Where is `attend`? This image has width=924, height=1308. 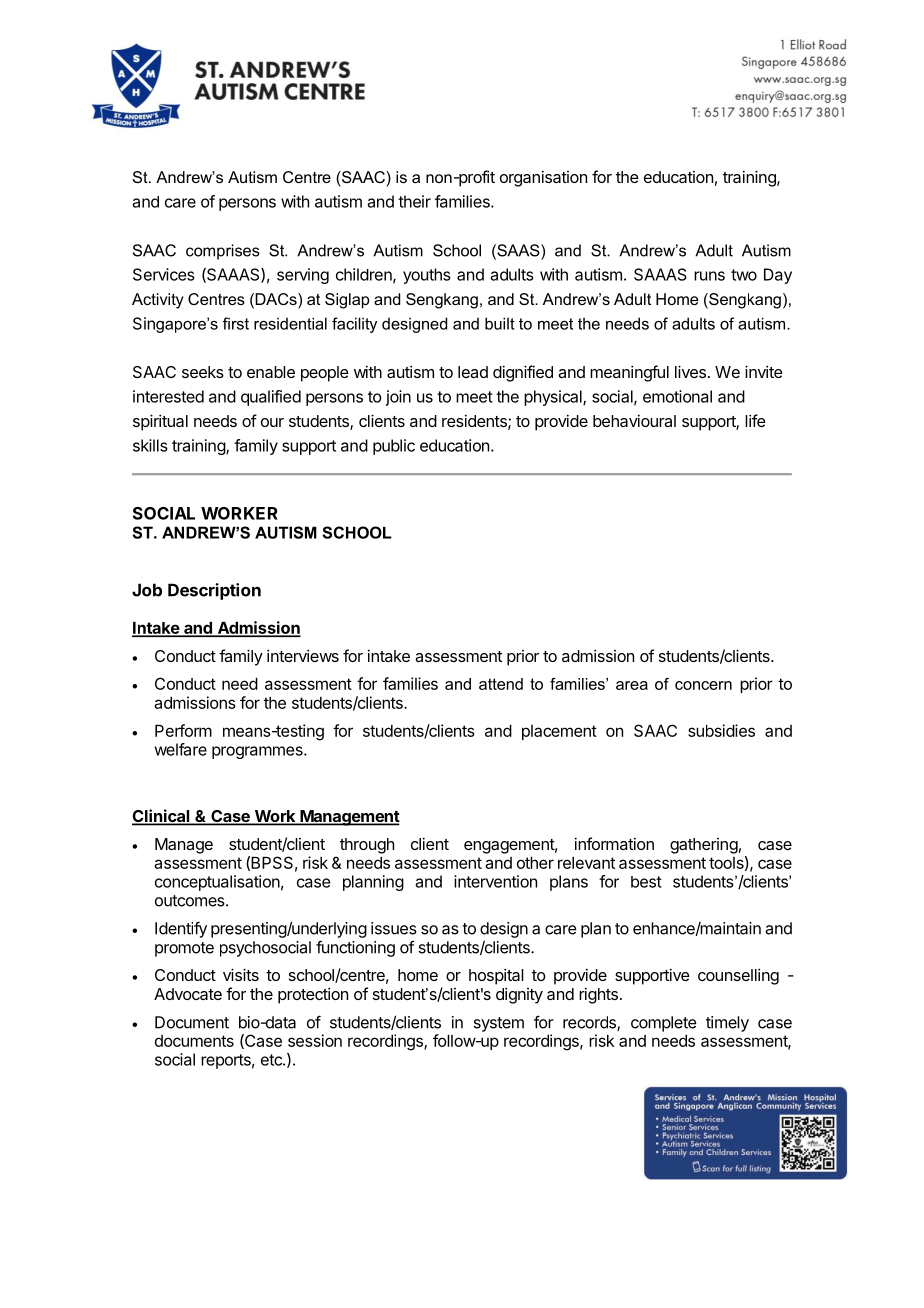
attend is located at coordinates (501, 684).
